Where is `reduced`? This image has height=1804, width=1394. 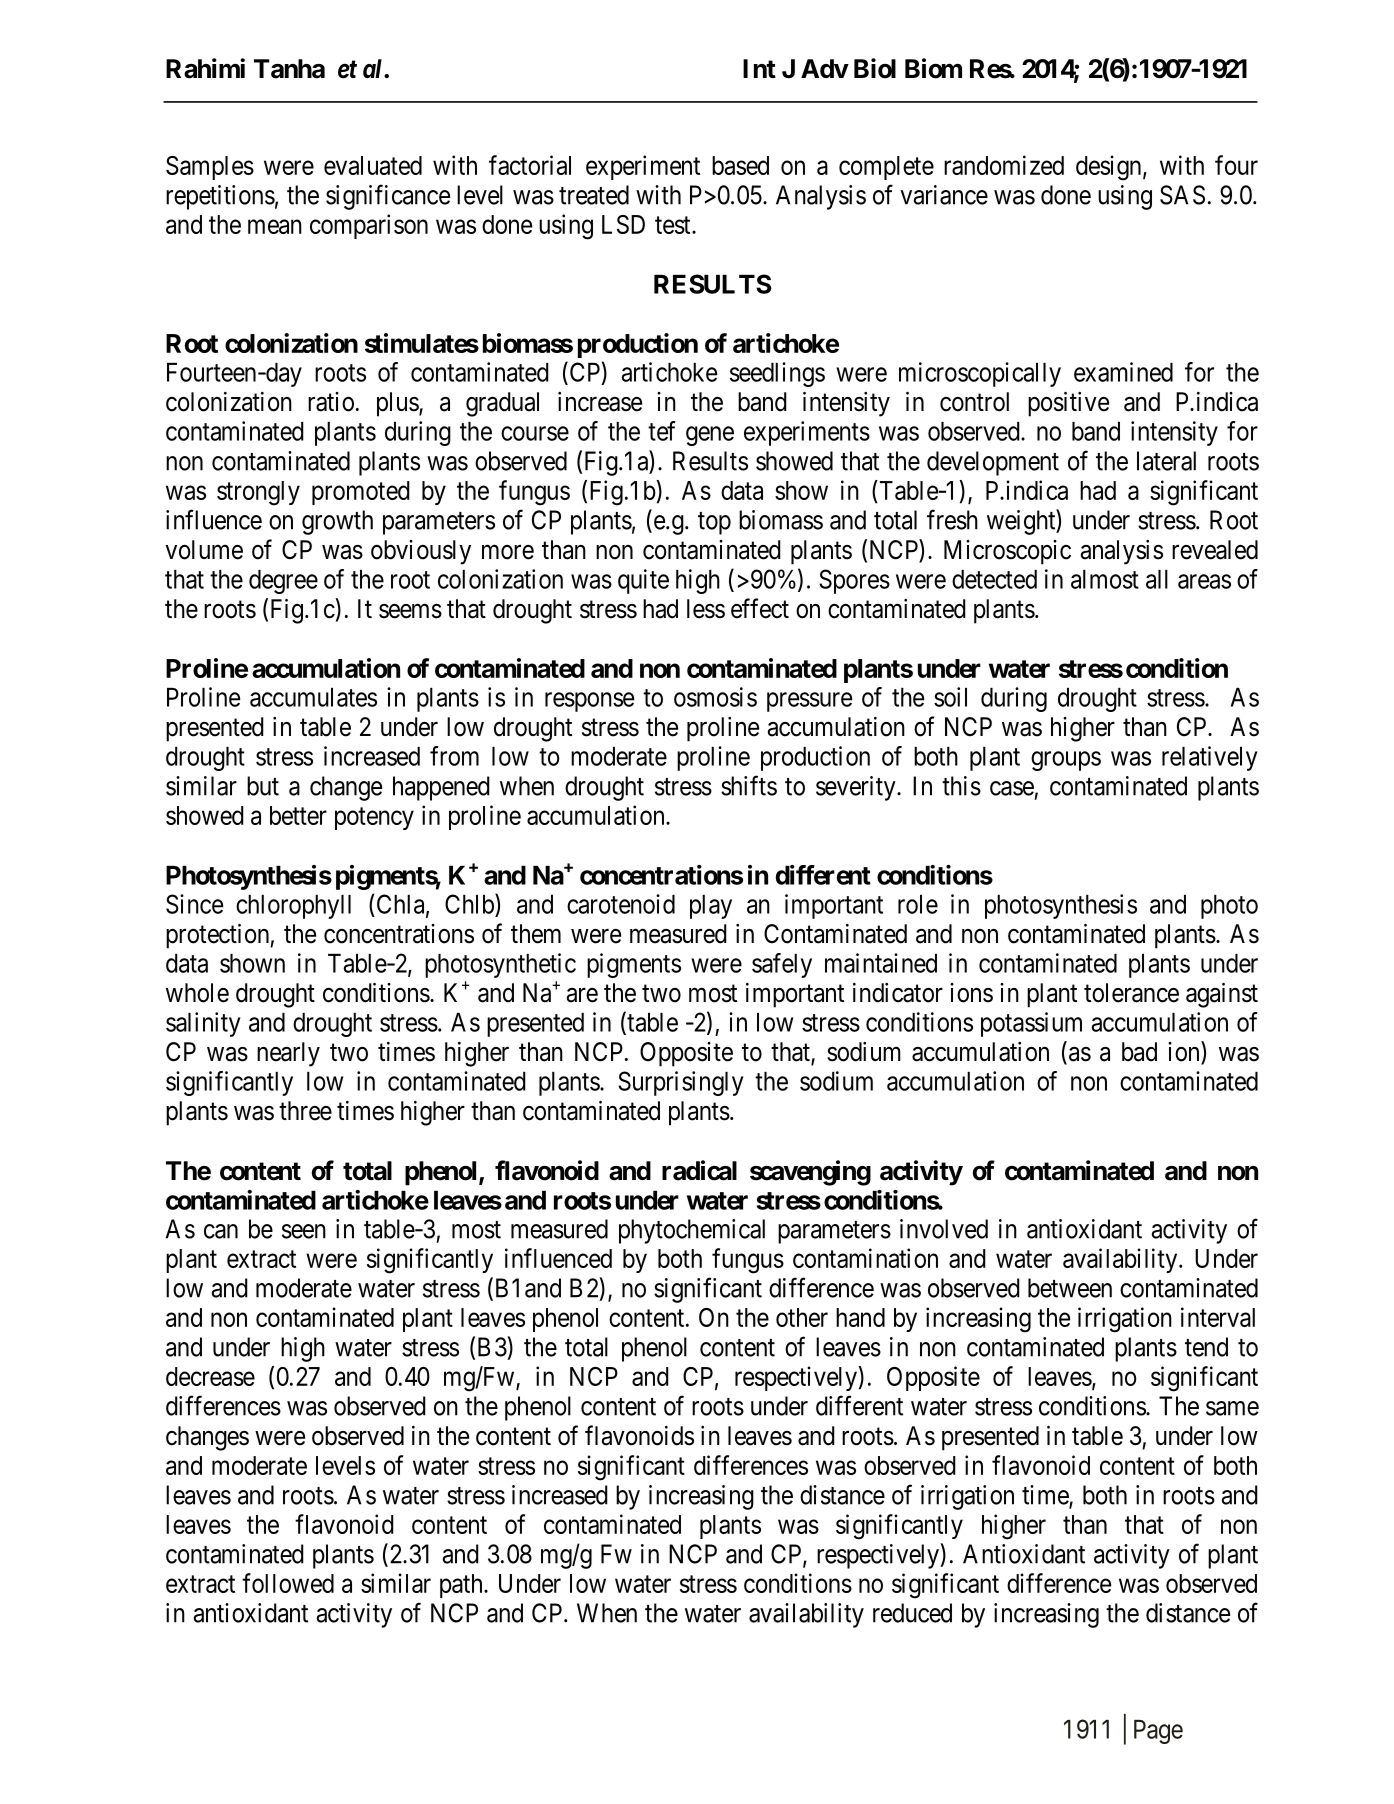 reduced is located at coordinates (912, 1613).
